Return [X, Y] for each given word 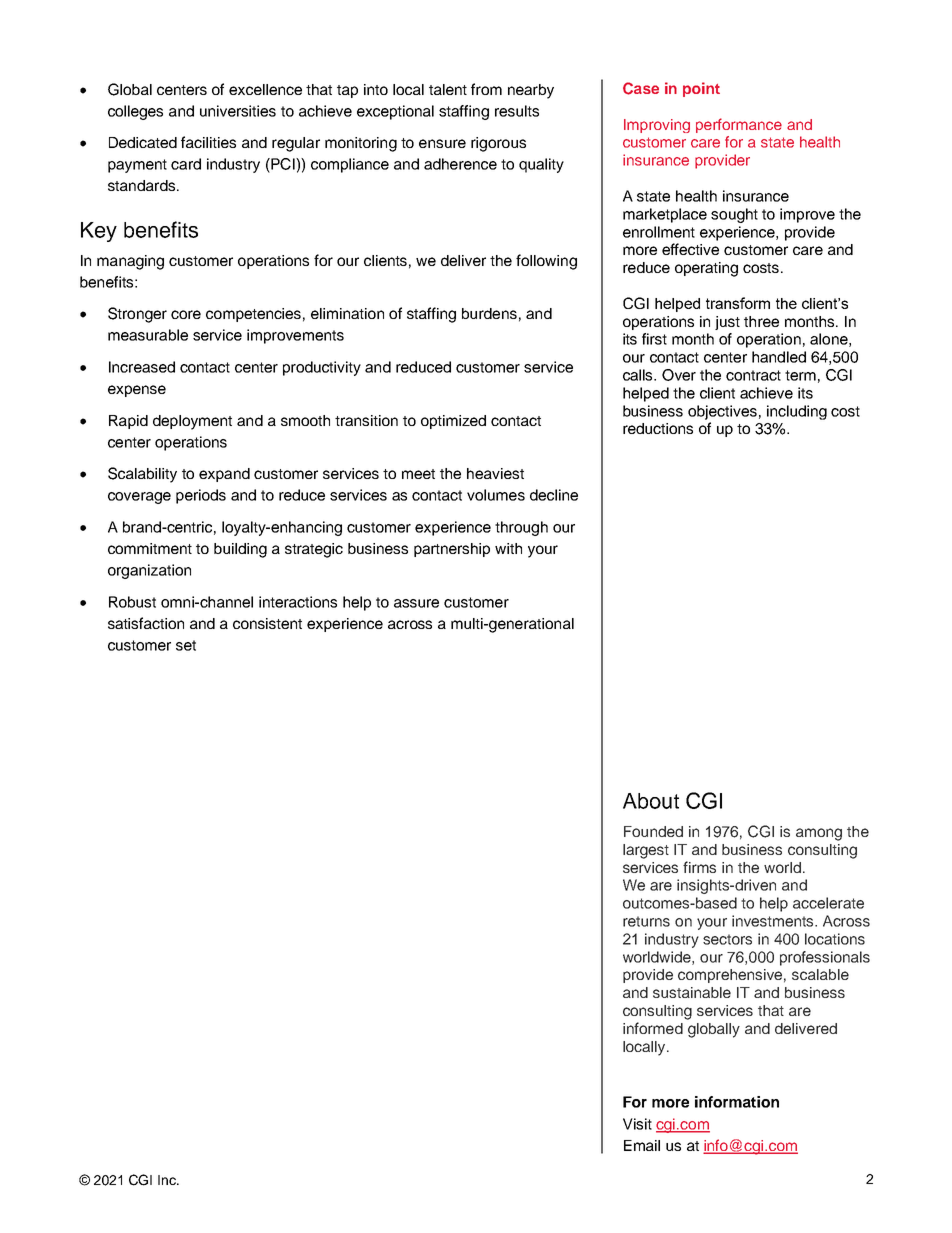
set [186, 645]
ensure [442, 143]
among [819, 834]
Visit [637, 1124]
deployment [192, 422]
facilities [208, 142]
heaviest [495, 473]
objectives [722, 412]
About [651, 801]
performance [739, 125]
